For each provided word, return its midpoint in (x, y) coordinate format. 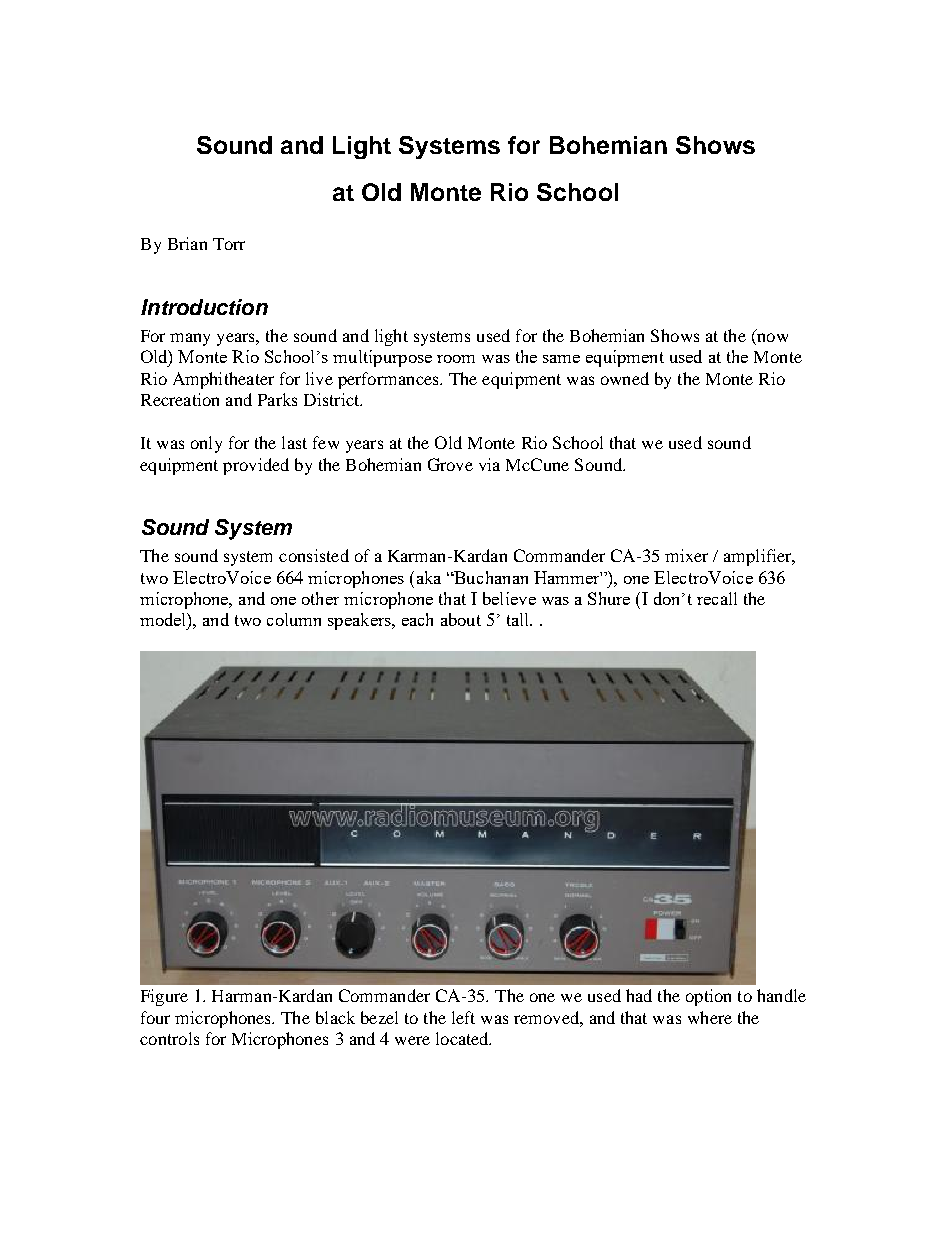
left (463, 1017)
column (294, 619)
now (772, 337)
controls (169, 1038)
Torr (229, 244)
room (456, 359)
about (461, 619)
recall (717, 598)
